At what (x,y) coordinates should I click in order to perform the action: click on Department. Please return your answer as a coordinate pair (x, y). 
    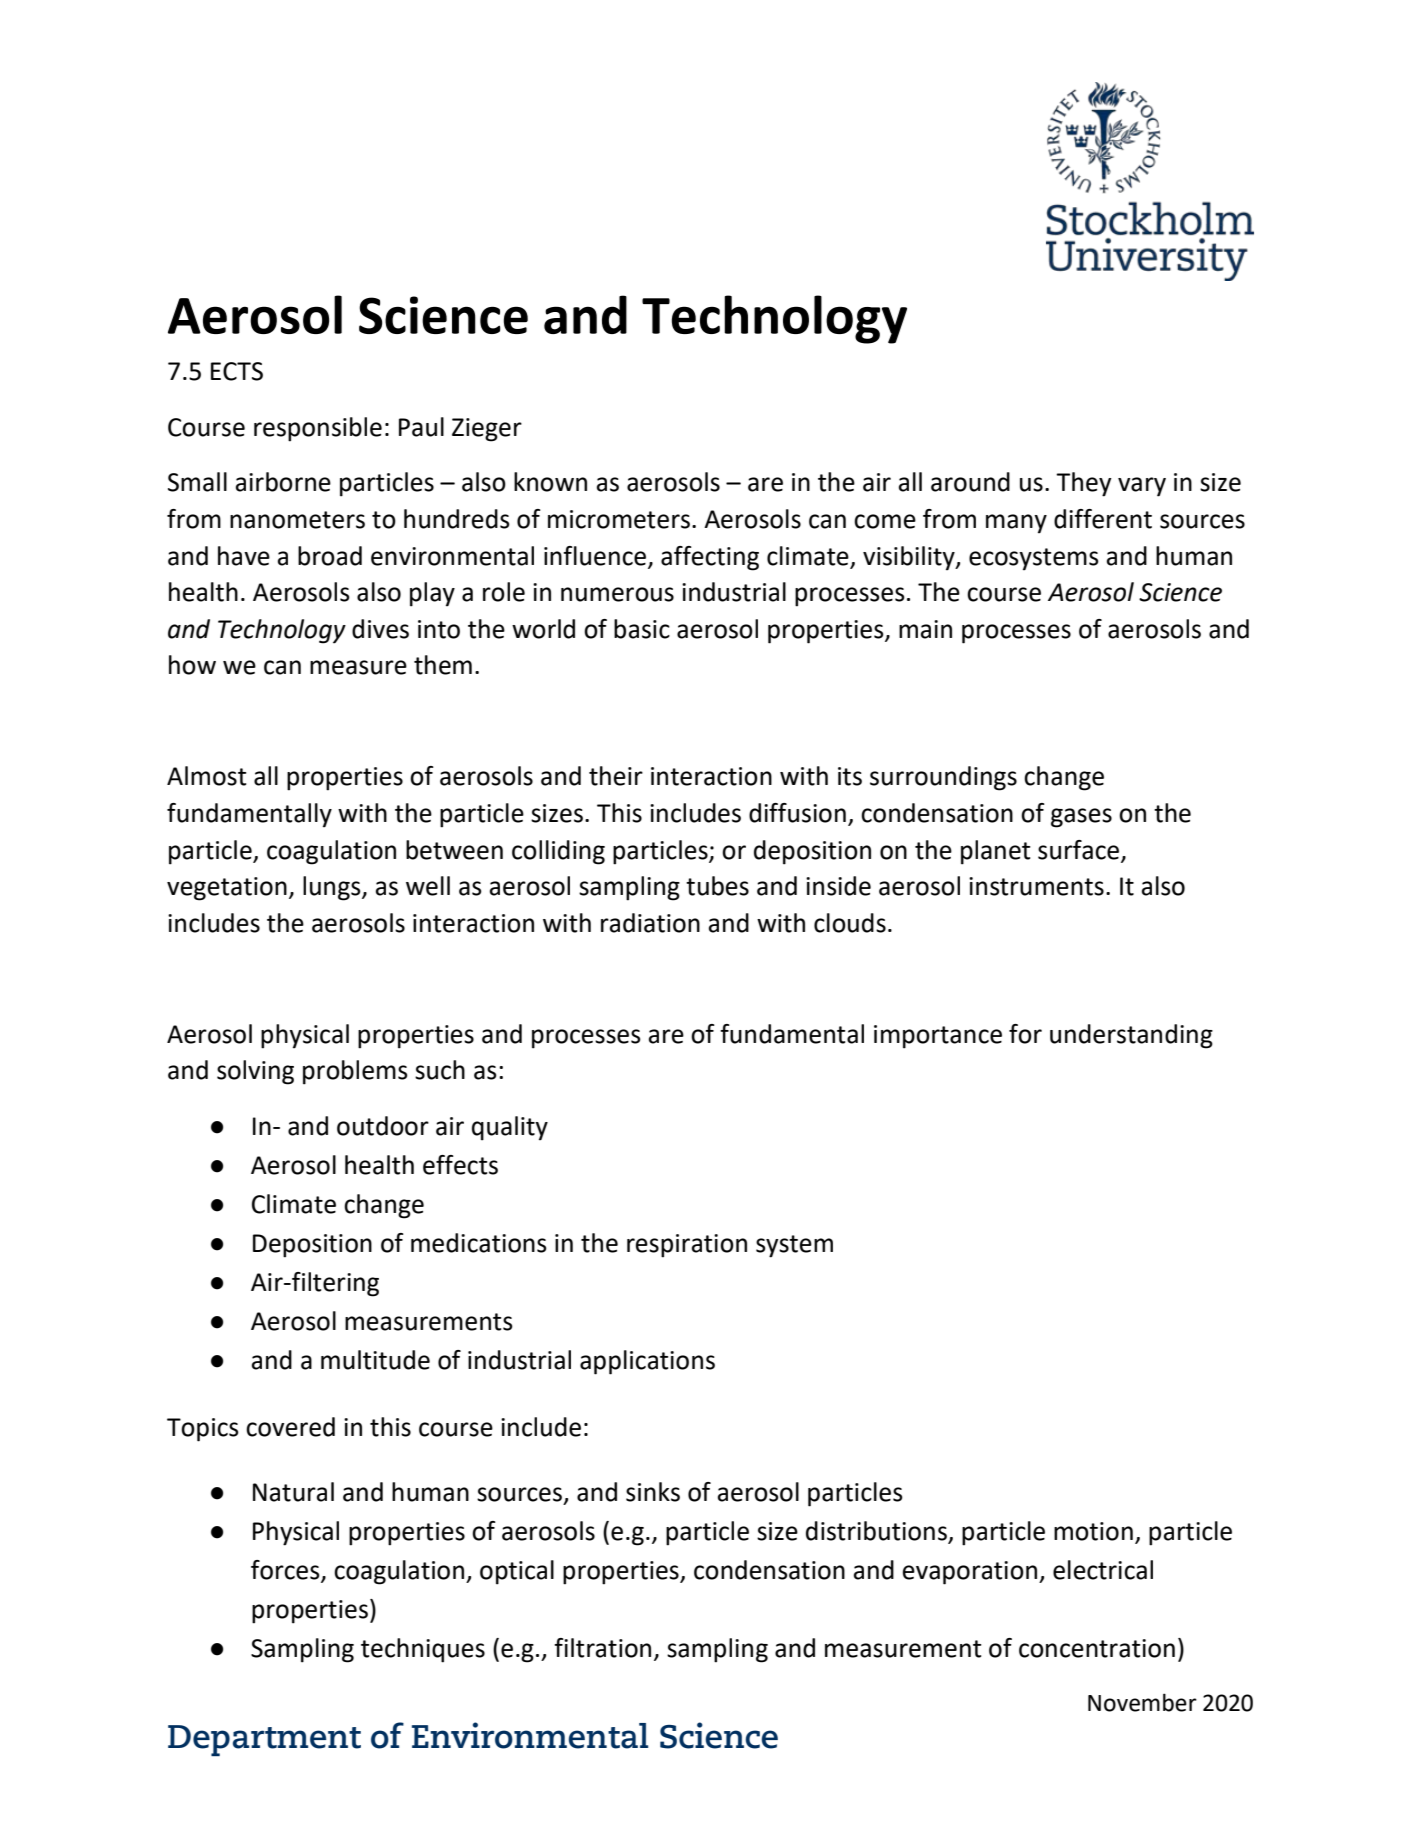
    Looking at the image, I should click on (264, 1740).
